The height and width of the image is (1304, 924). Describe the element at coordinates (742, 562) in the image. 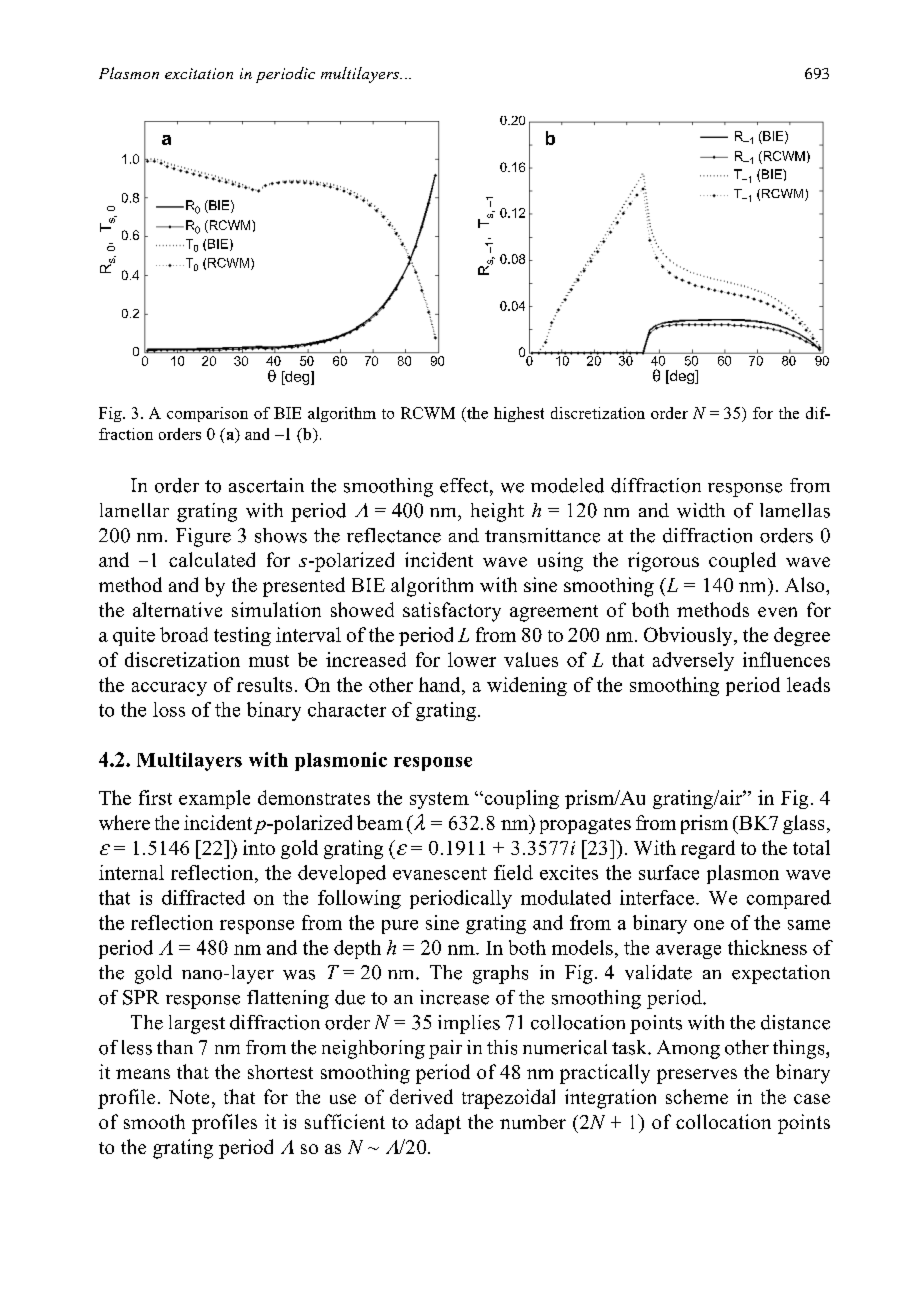

I see `coupled` at that location.
